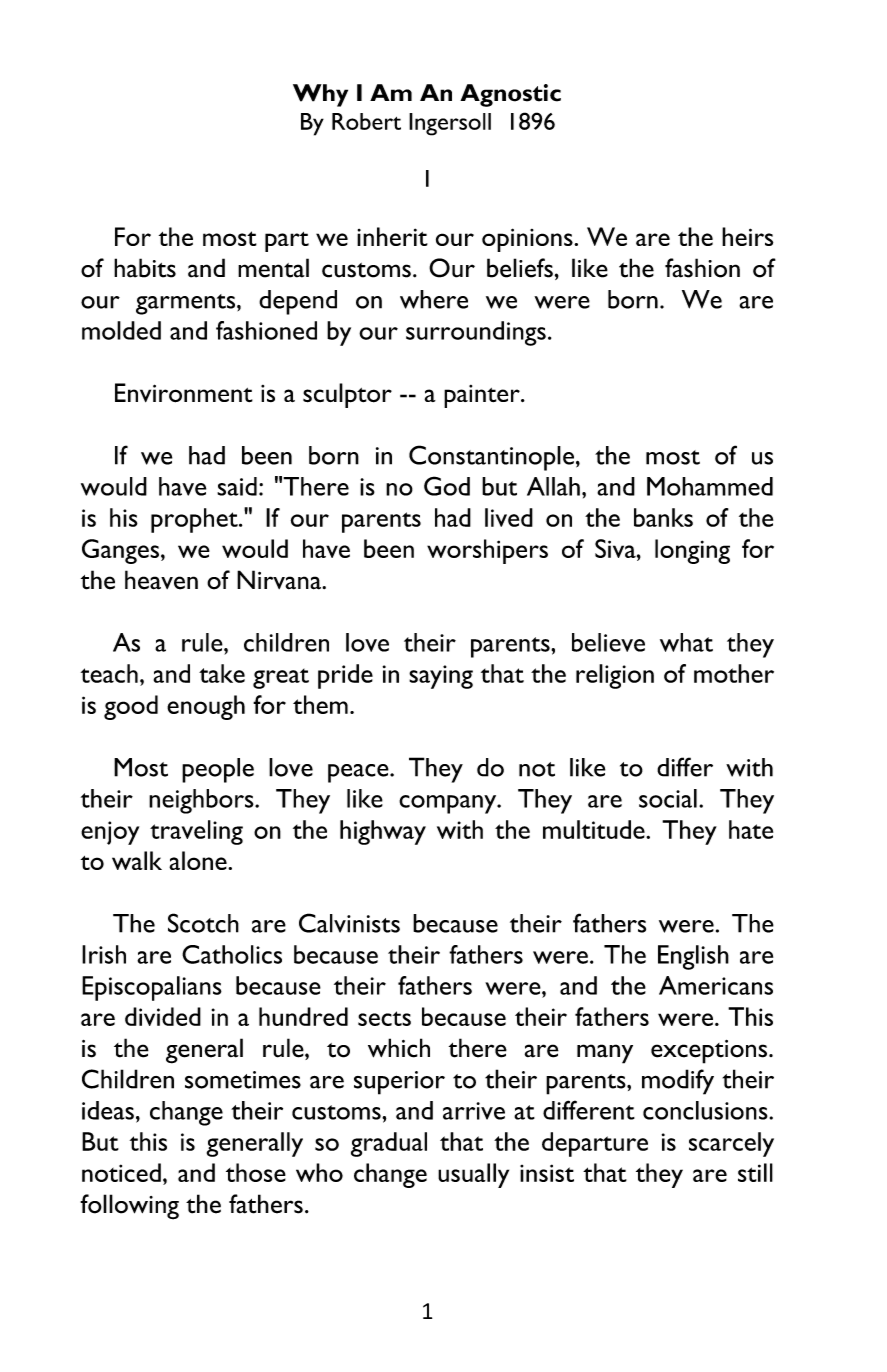  What do you see at coordinates (747, 236) in the screenshot?
I see `heirs` at bounding box center [747, 236].
